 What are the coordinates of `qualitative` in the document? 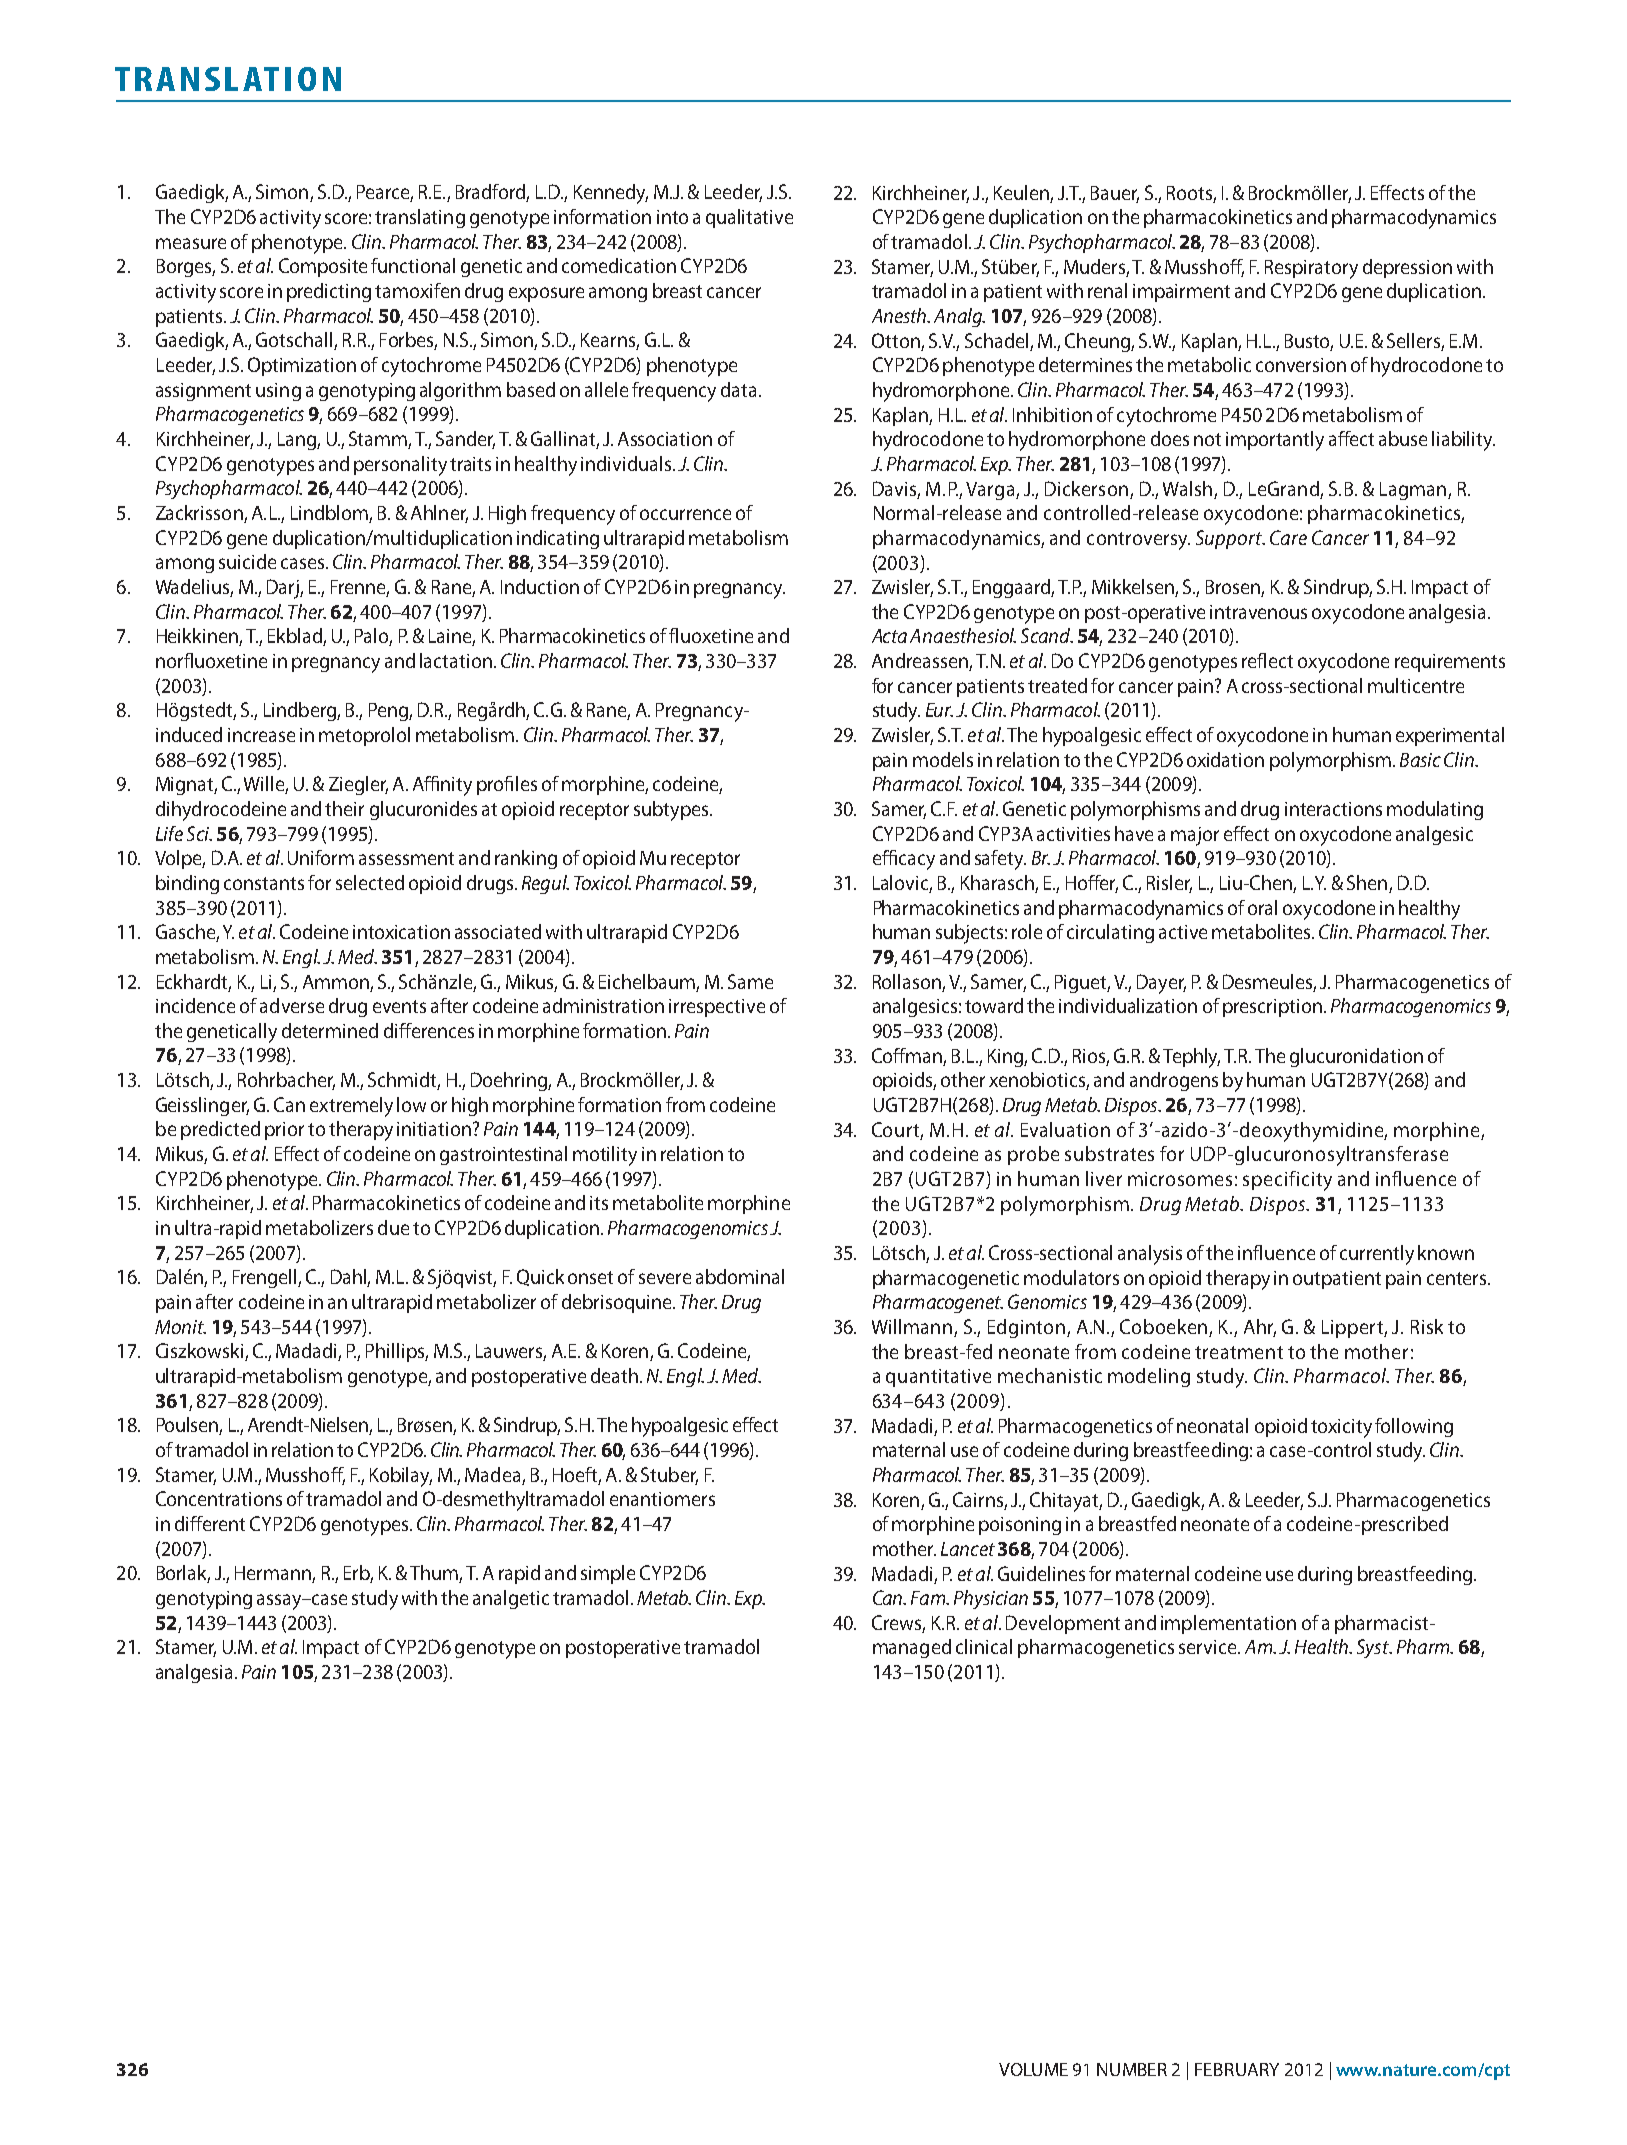 It's located at (749, 218).
